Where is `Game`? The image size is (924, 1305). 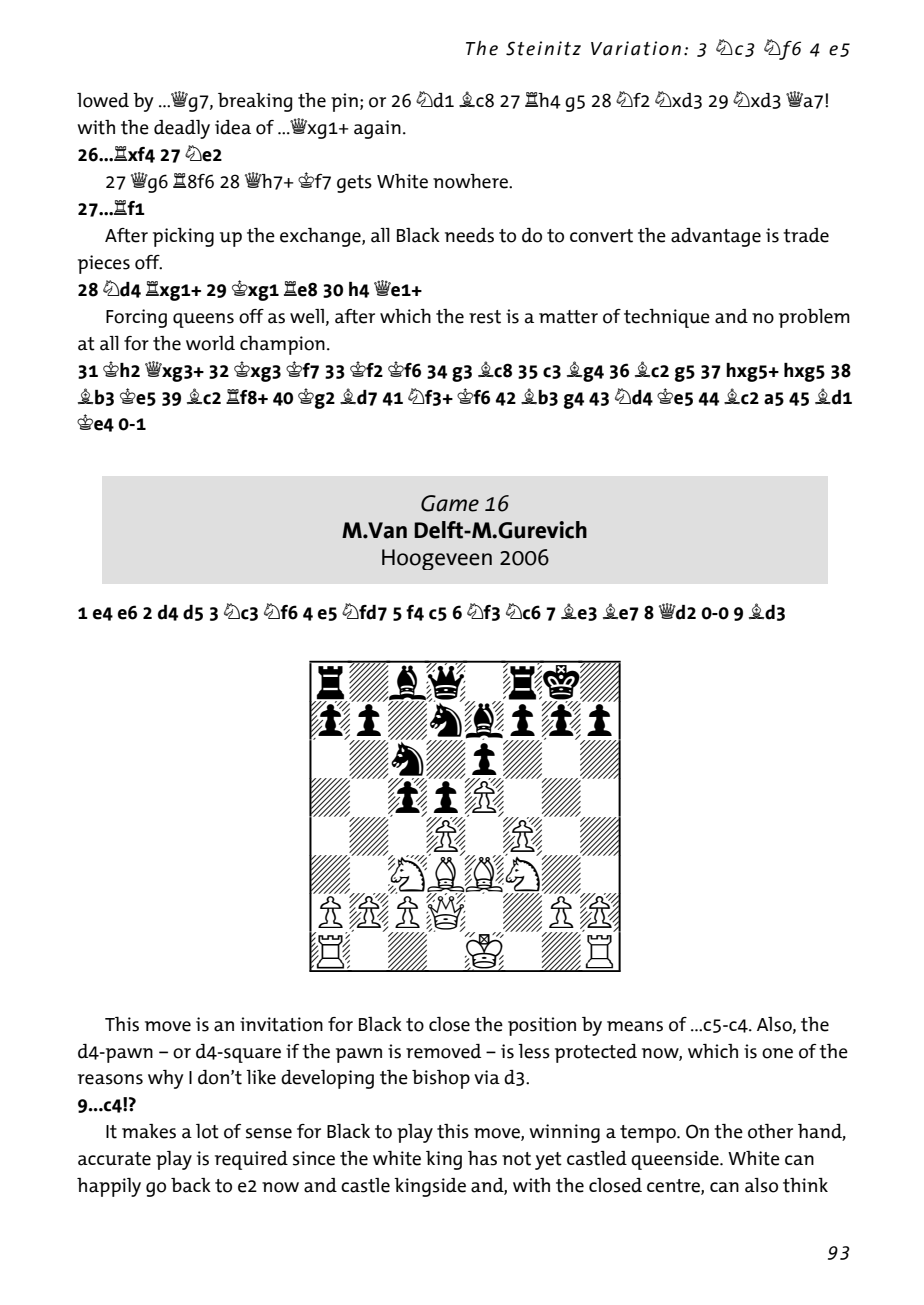
Game is located at coordinates (450, 503).
